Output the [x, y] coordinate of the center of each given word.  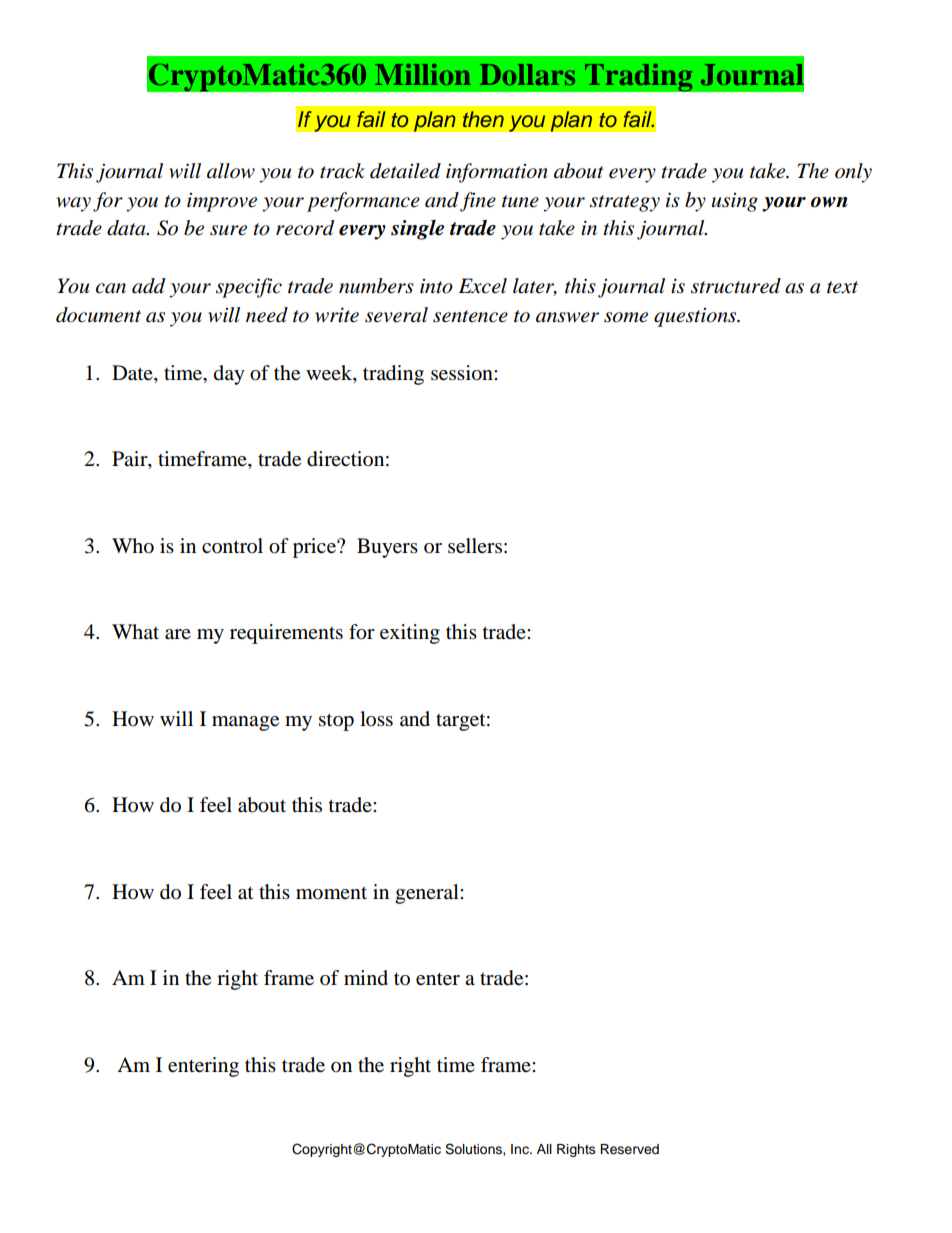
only [853, 173]
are [178, 634]
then [483, 119]
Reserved [629, 1149]
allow [231, 171]
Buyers [387, 548]
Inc [521, 1149]
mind [366, 977]
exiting [410, 634]
